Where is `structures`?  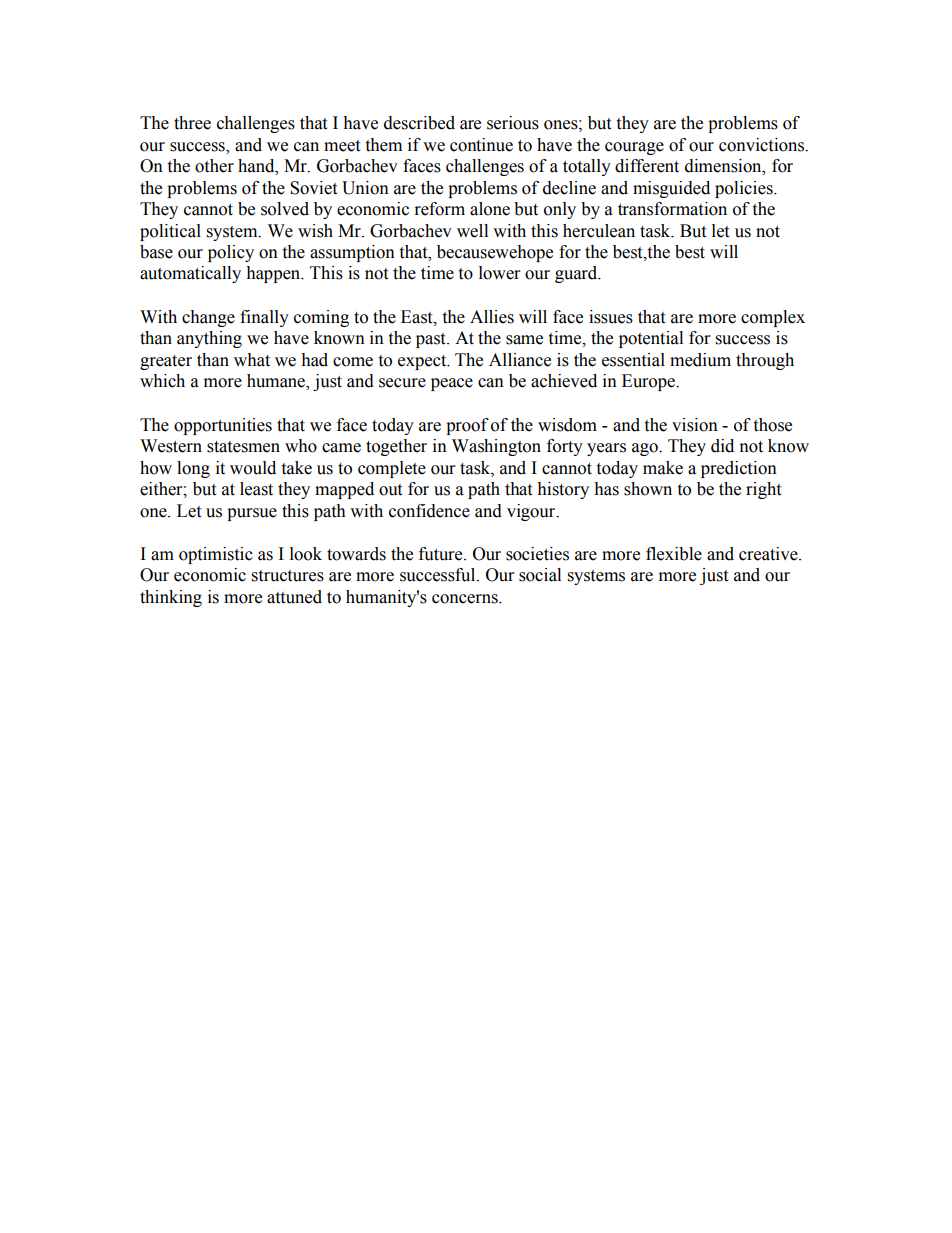 structures is located at coordinates (288, 576).
